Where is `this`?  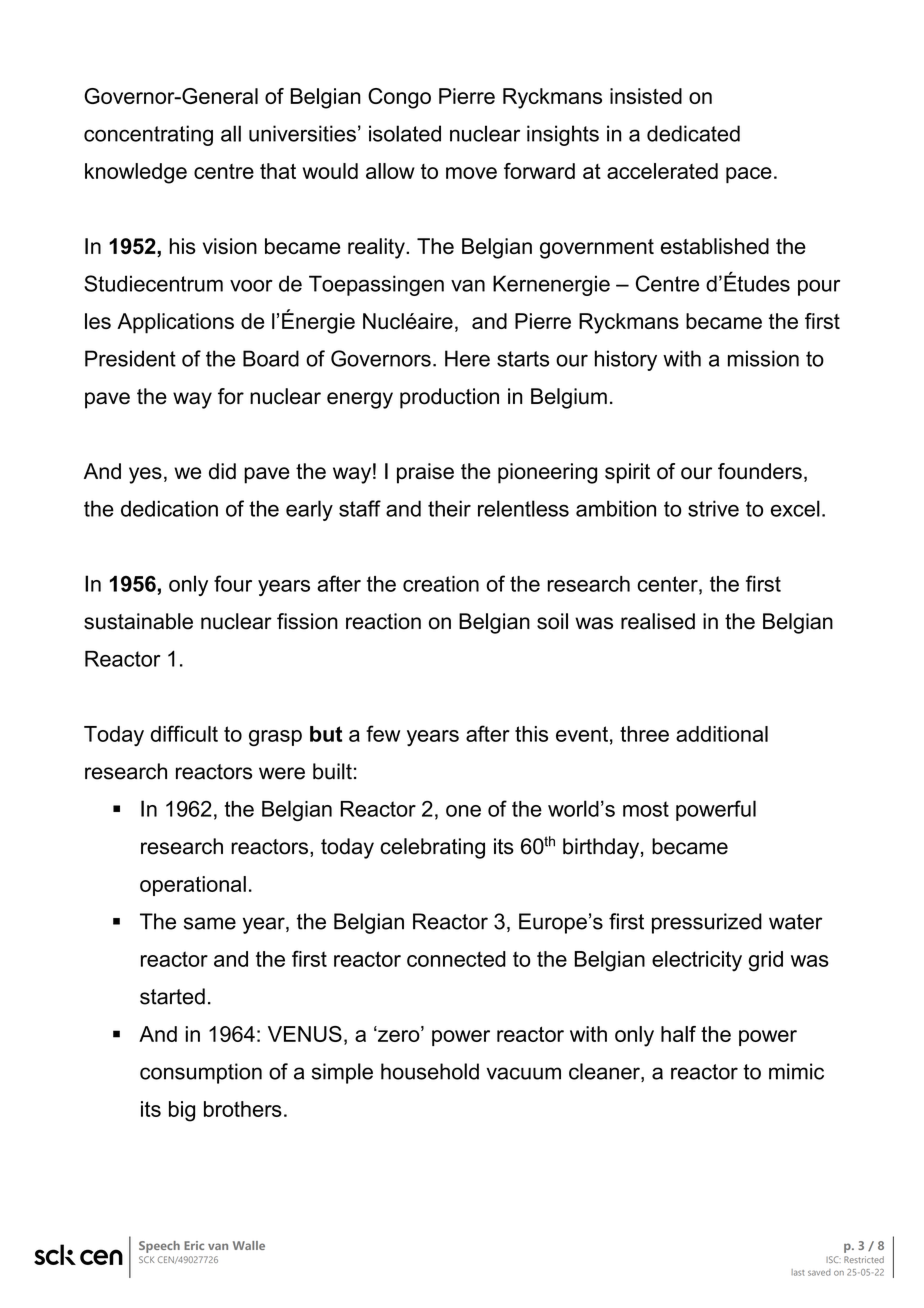 this is located at coordinates (531, 734).
